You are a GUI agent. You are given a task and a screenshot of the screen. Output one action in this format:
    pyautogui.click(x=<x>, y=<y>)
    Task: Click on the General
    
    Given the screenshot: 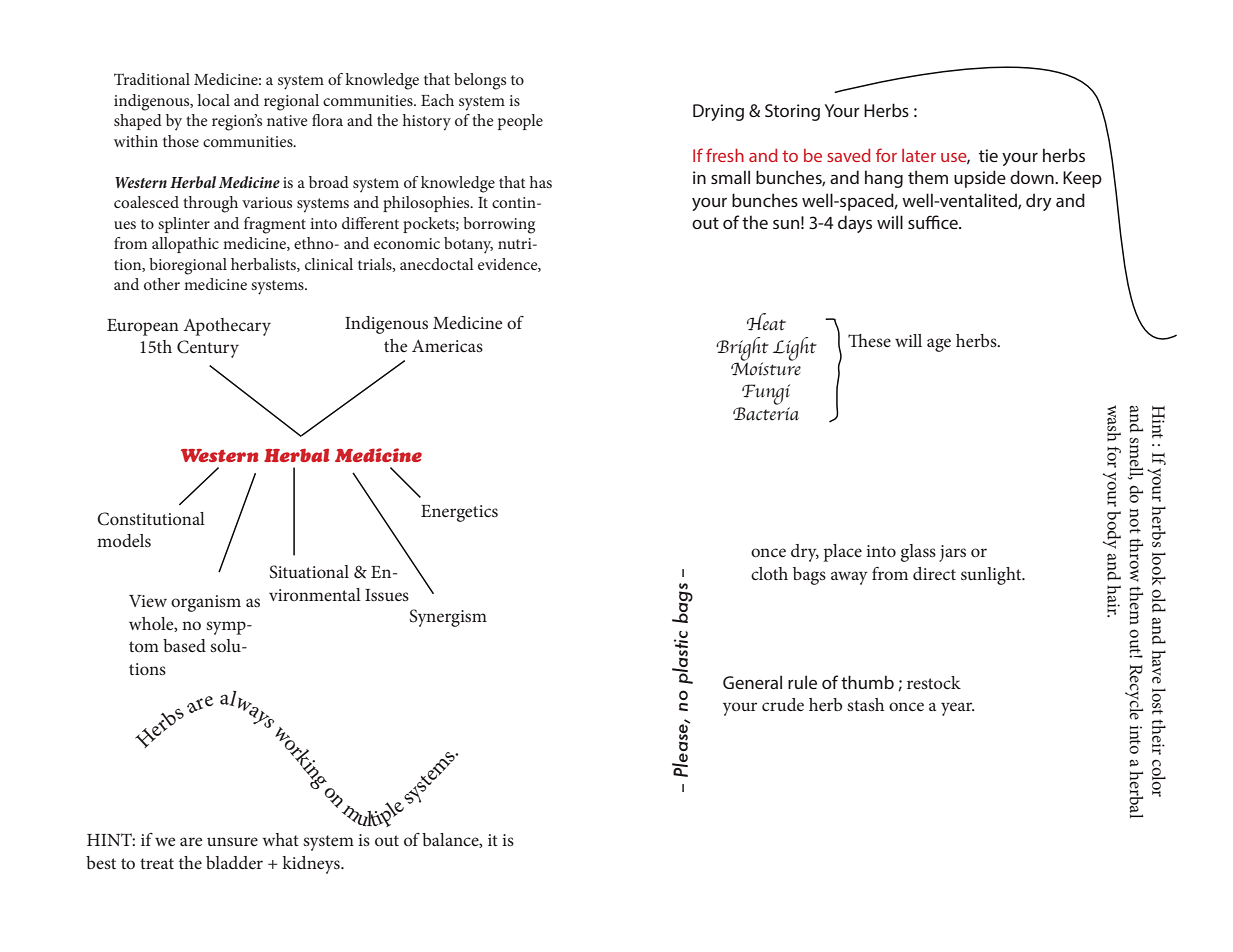 What is the action you would take?
    pyautogui.click(x=752, y=682)
